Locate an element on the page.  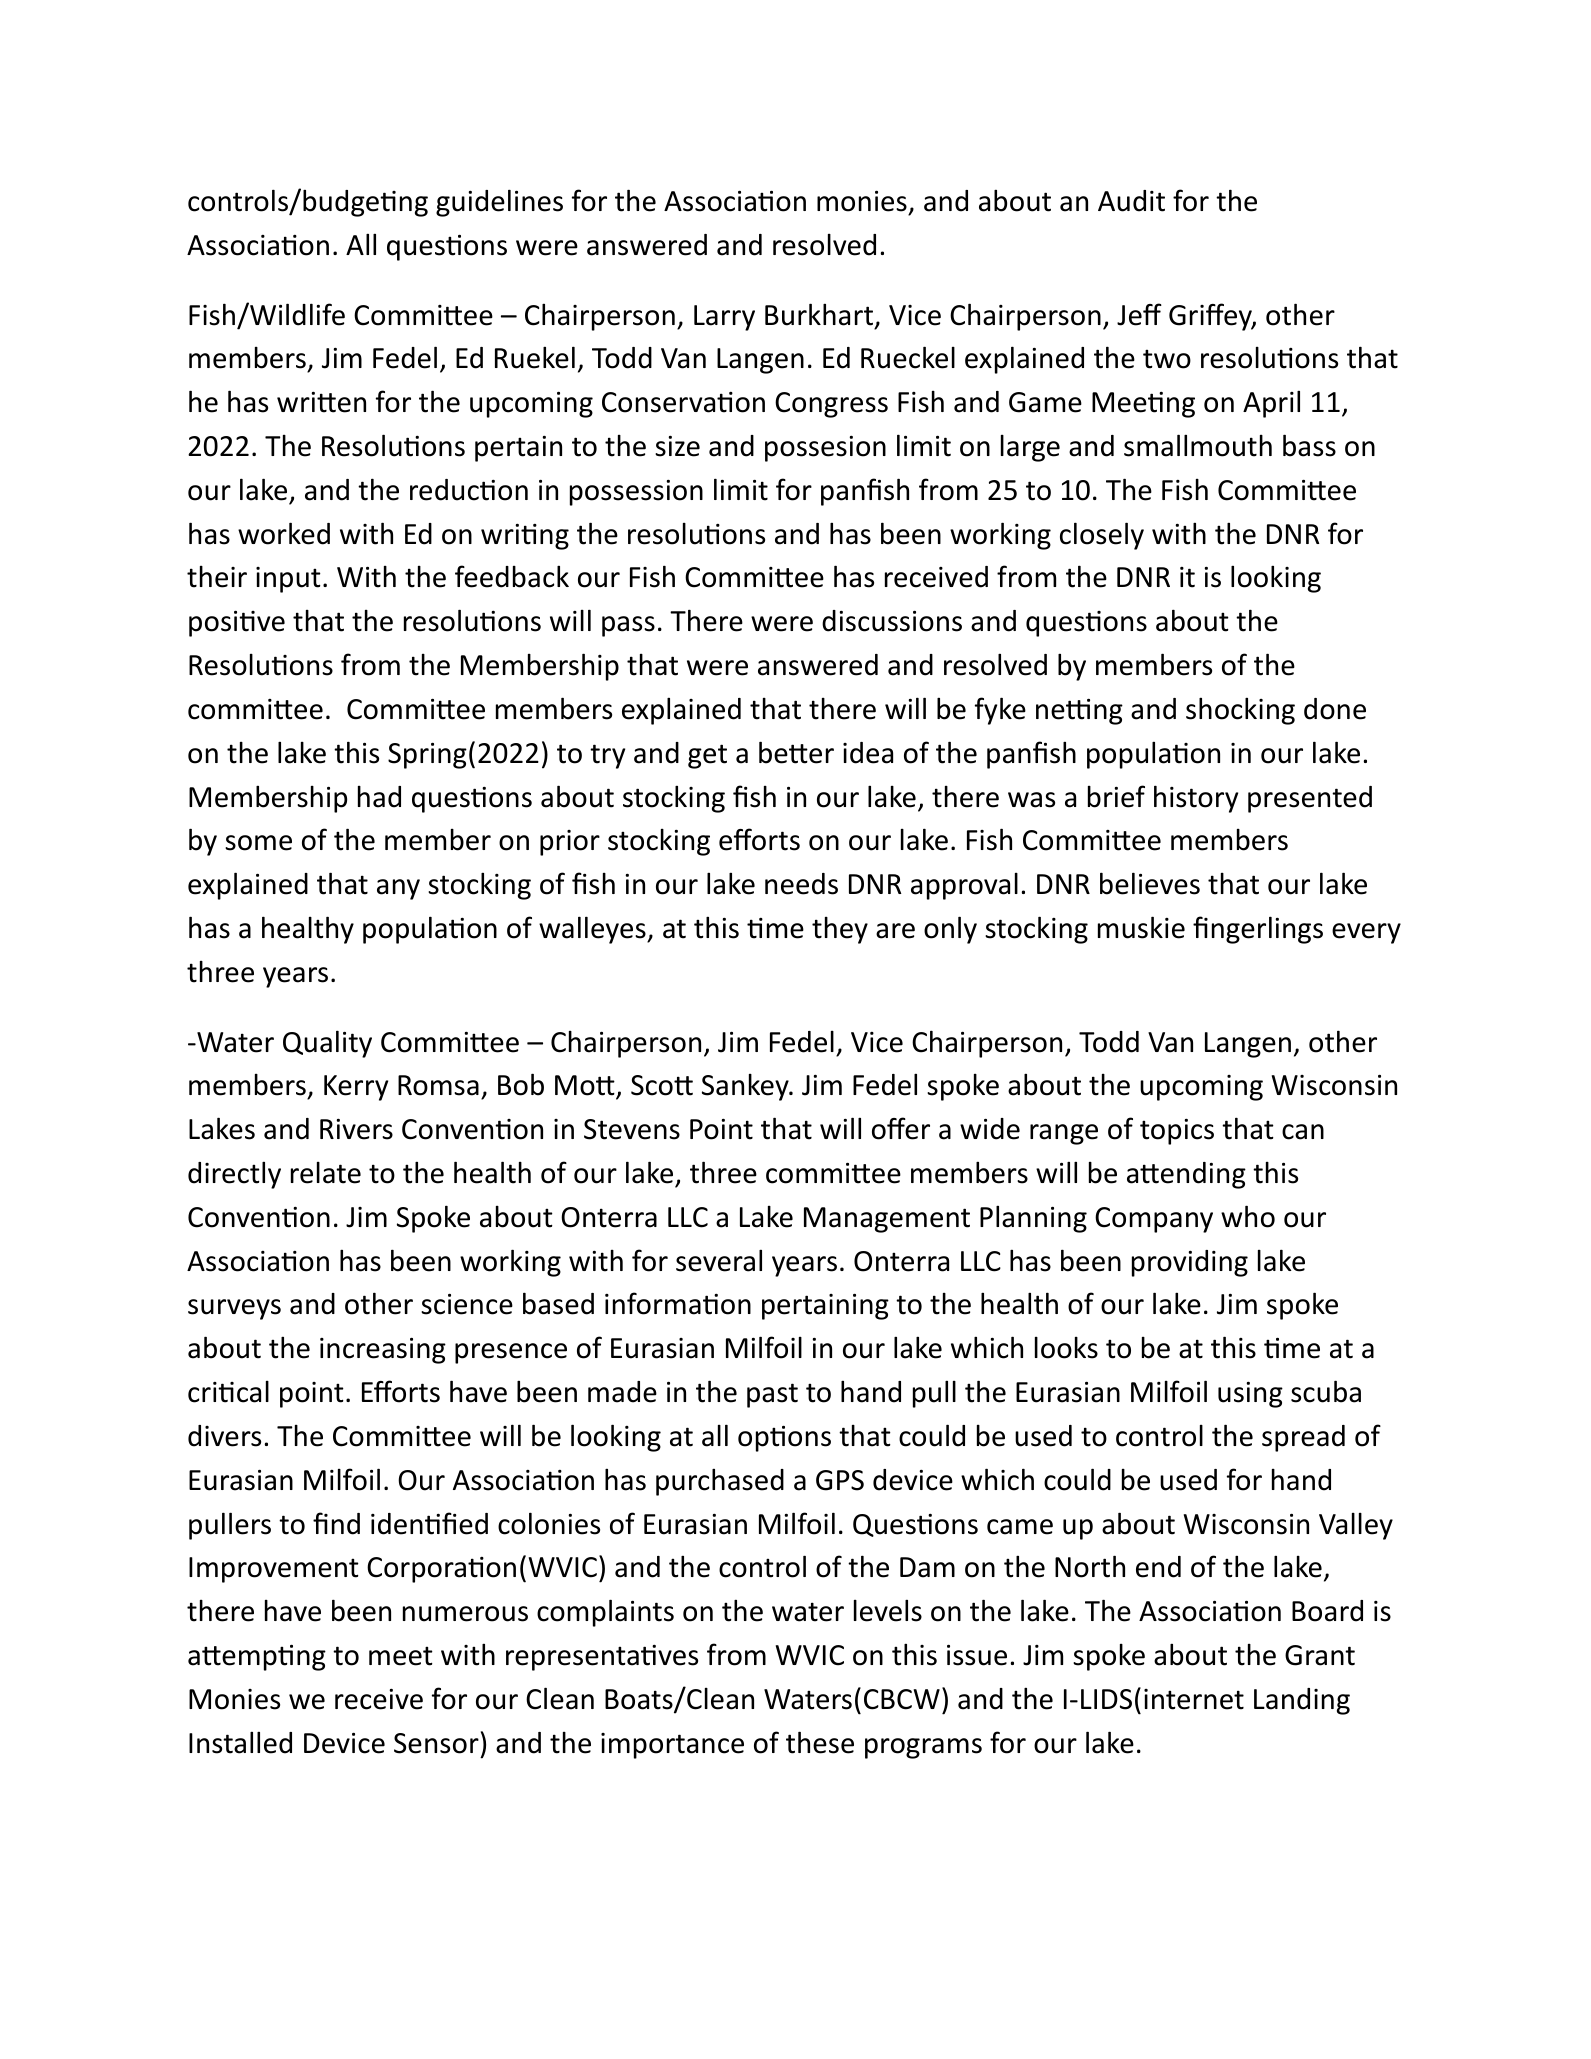
they is located at coordinates (840, 930).
